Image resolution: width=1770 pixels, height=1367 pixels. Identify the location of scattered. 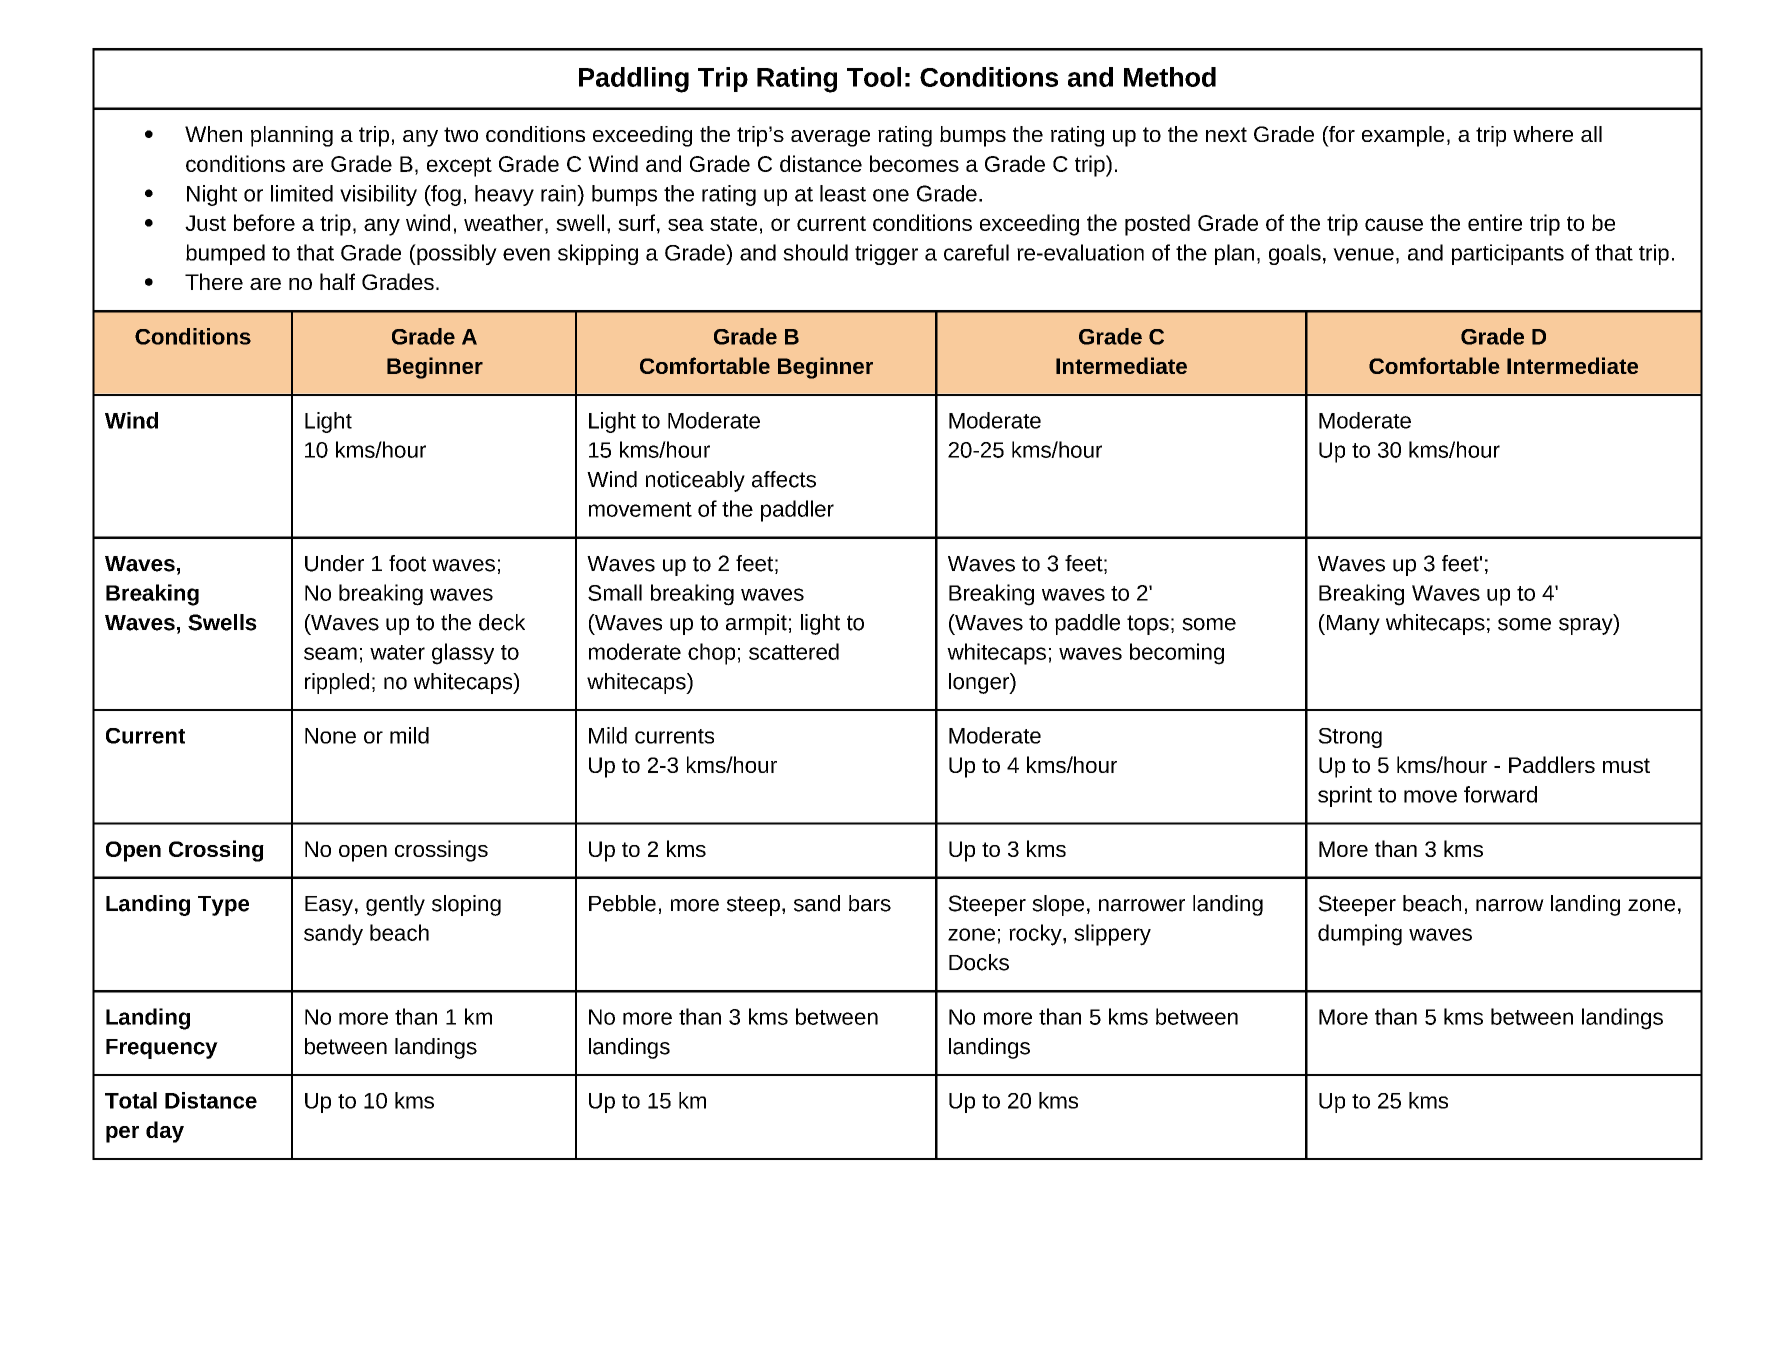
(794, 651).
